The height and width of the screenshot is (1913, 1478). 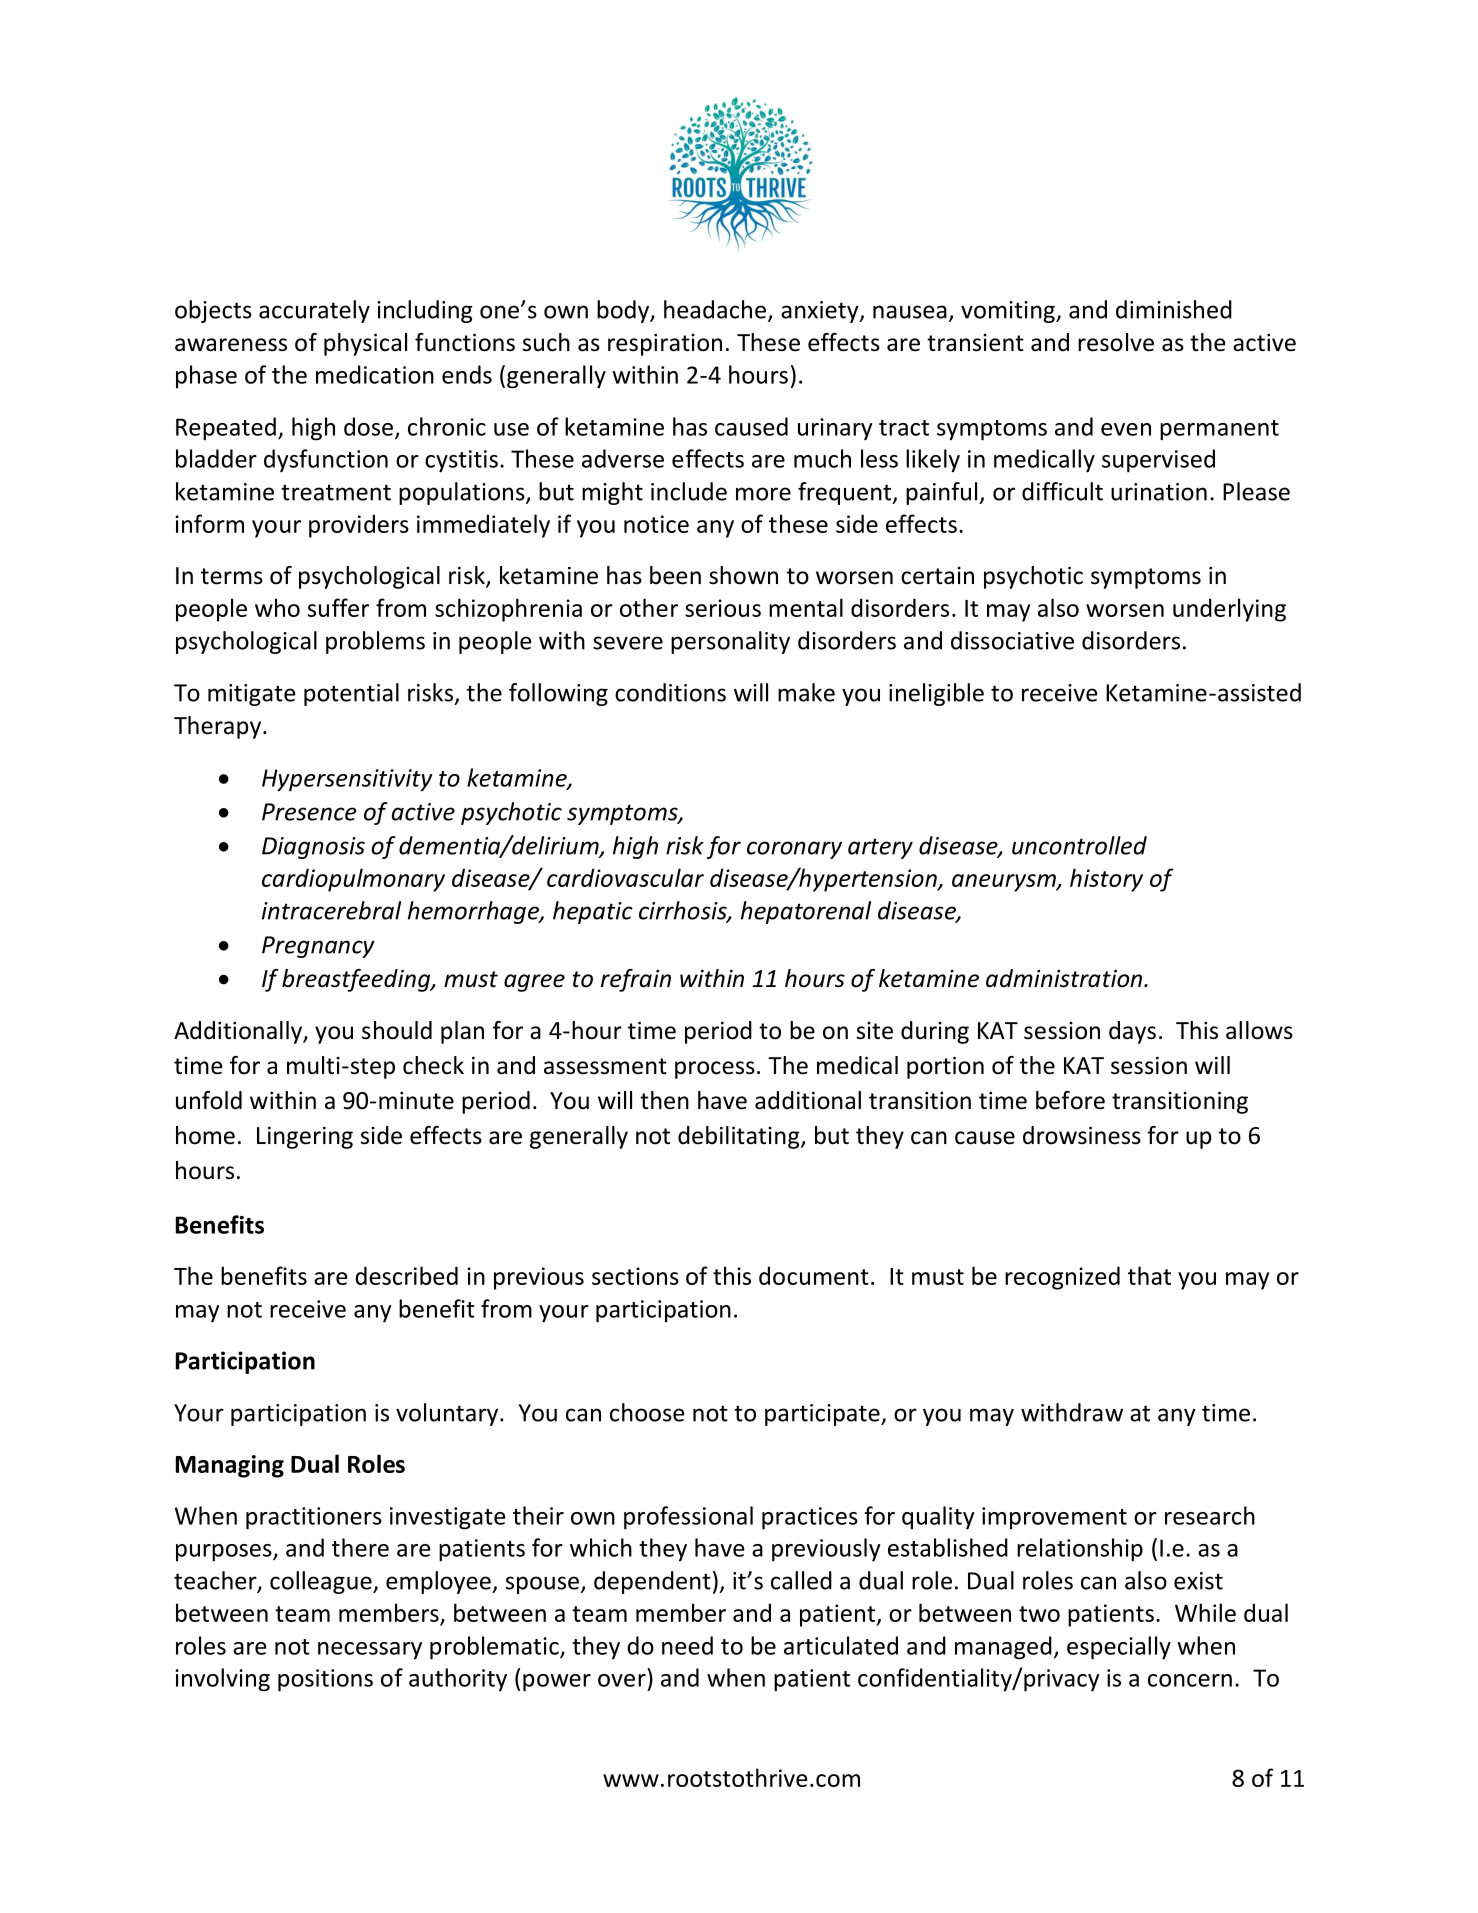 I want to click on especially, so click(x=1119, y=1648).
